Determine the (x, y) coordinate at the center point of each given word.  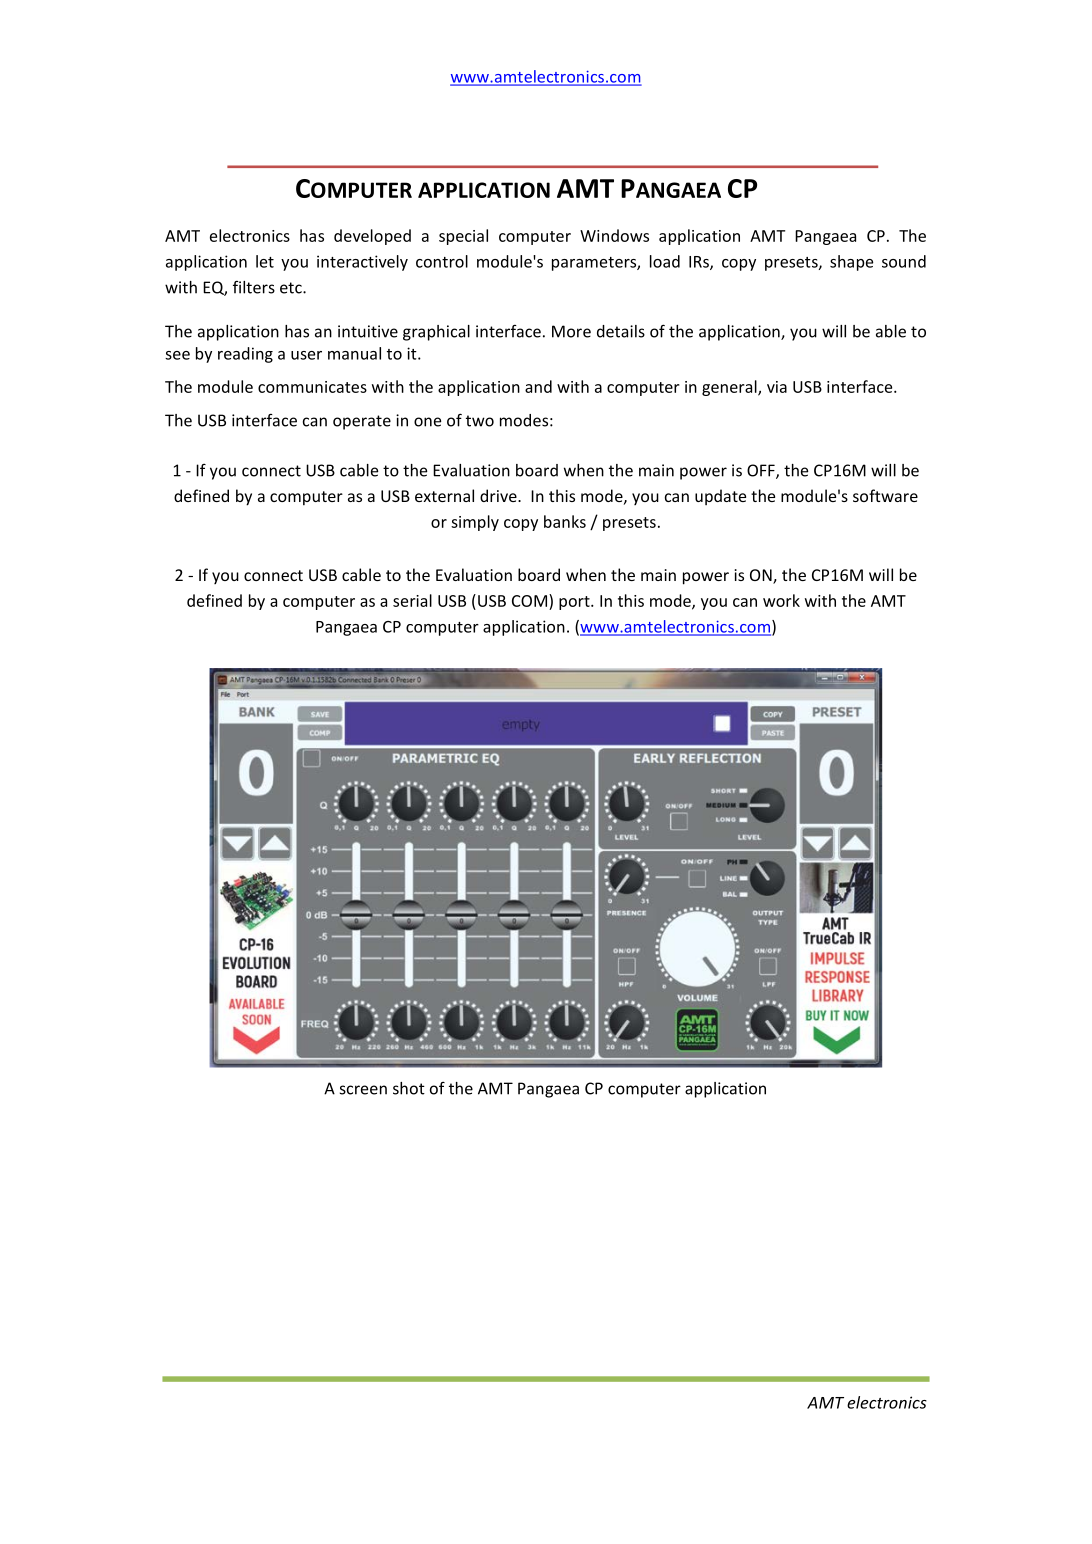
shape (851, 263)
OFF (762, 471)
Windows (614, 235)
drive (499, 495)
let (265, 261)
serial (412, 600)
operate (362, 422)
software (885, 495)
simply (475, 523)
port (575, 603)
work (781, 600)
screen (363, 1090)
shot (409, 1088)
